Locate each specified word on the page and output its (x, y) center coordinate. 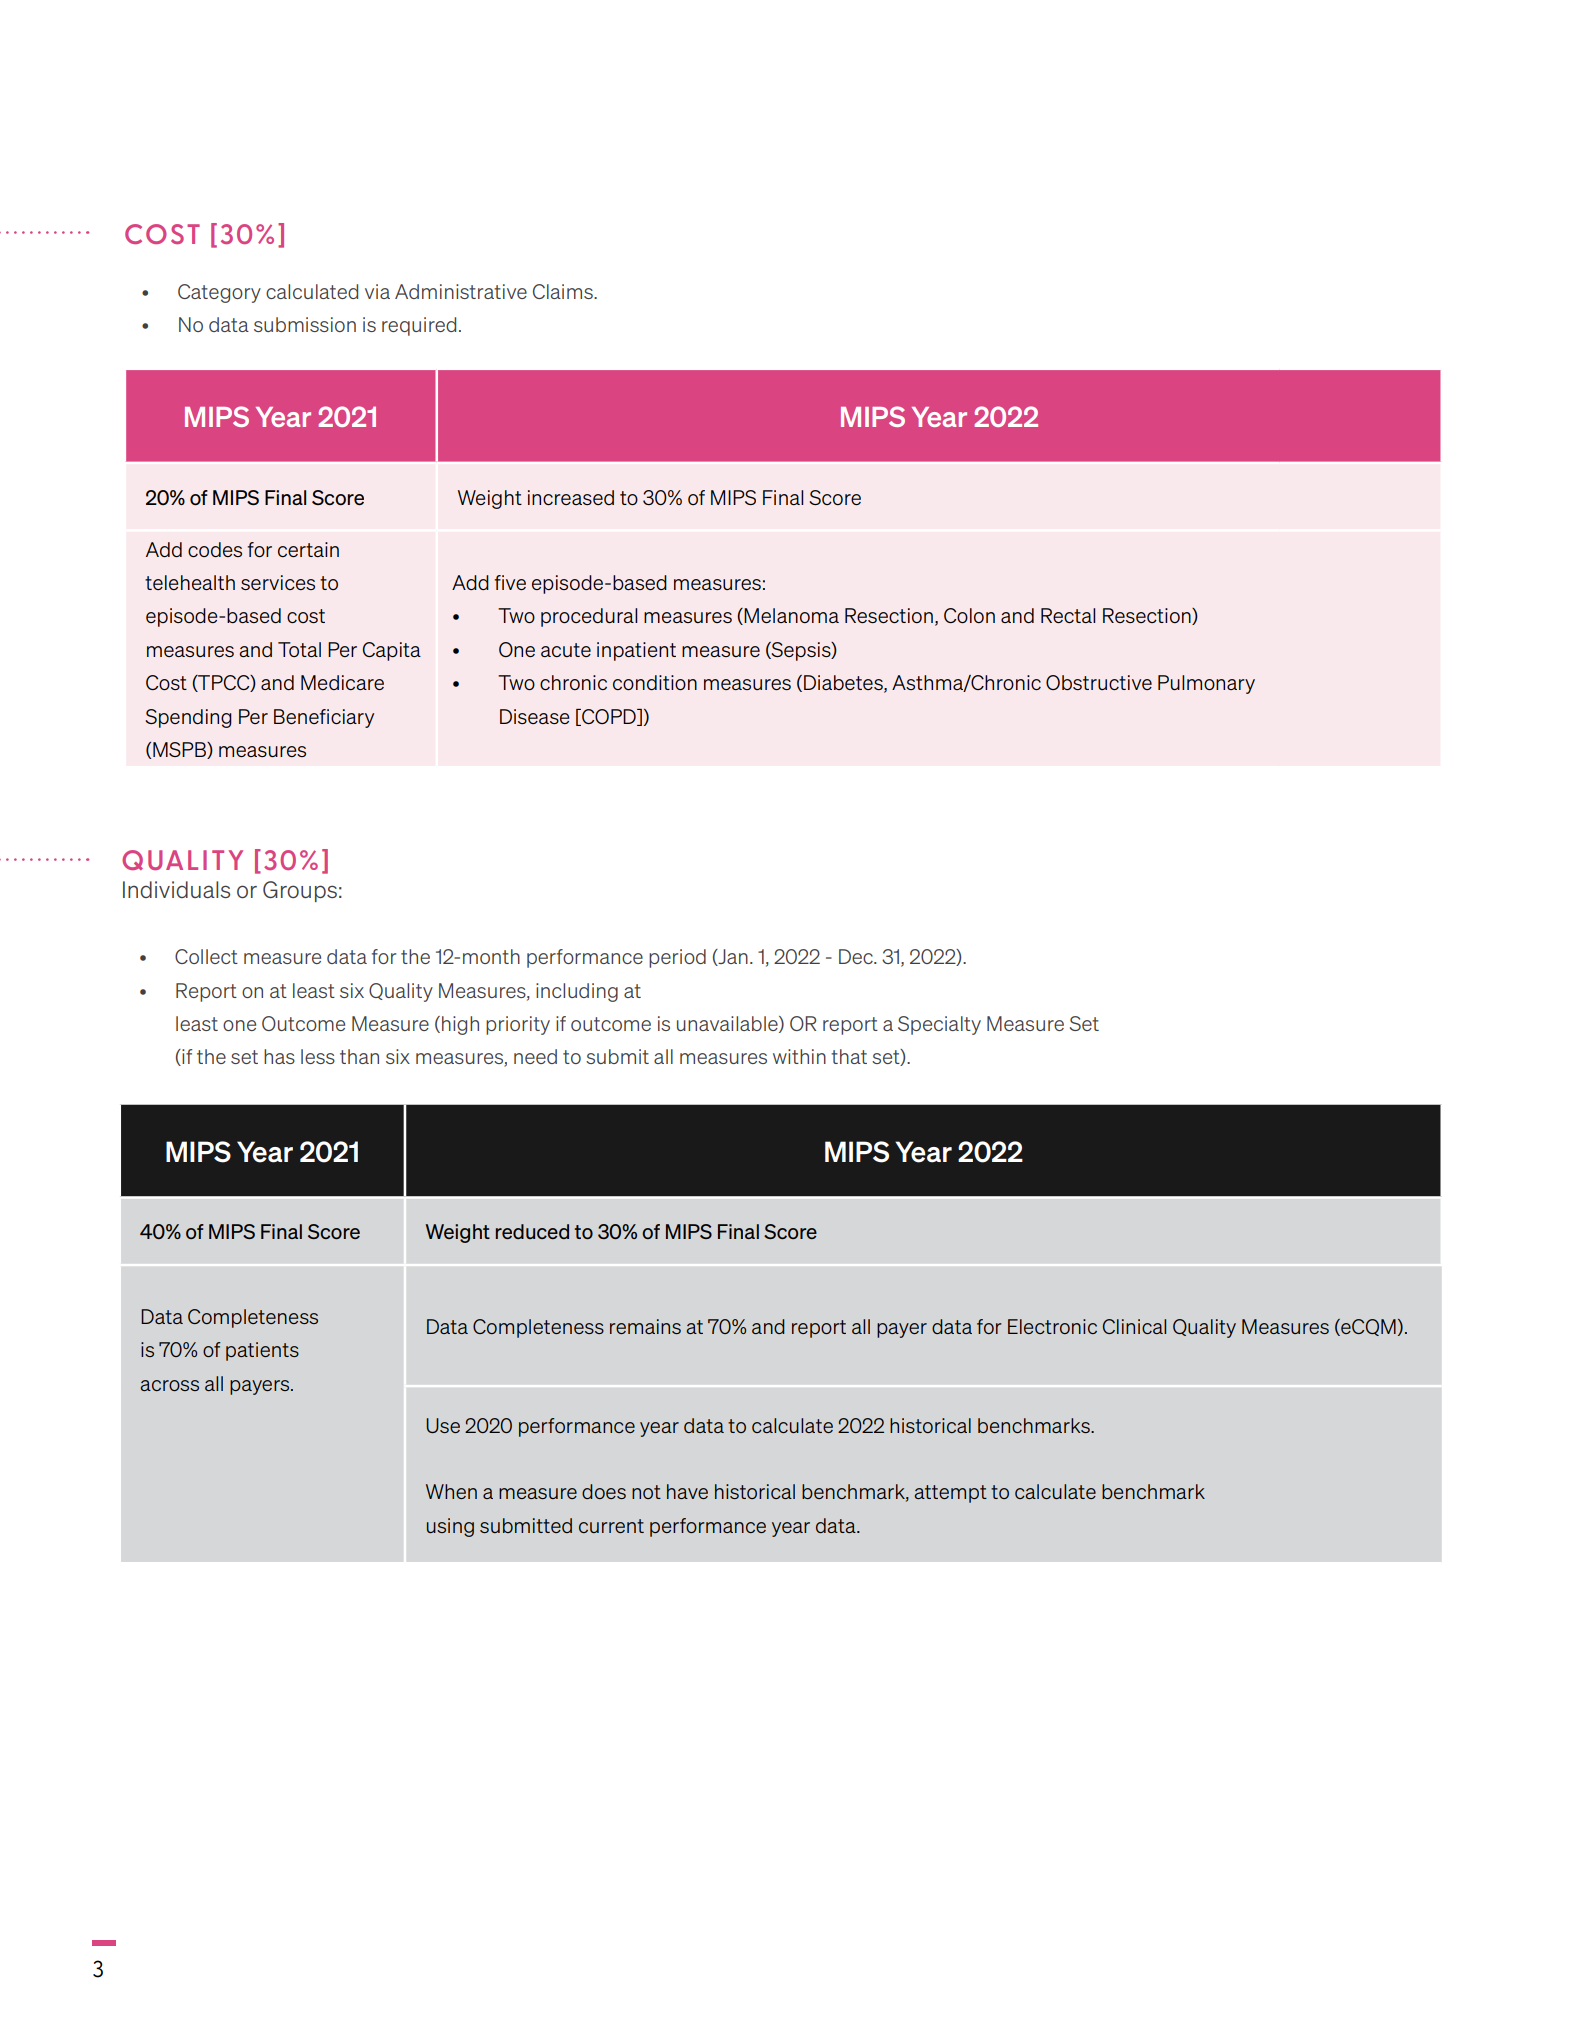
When (451, 1491)
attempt (950, 1494)
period (677, 958)
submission (305, 324)
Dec (857, 956)
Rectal (1068, 615)
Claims (564, 291)
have (687, 1491)
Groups (300, 891)
